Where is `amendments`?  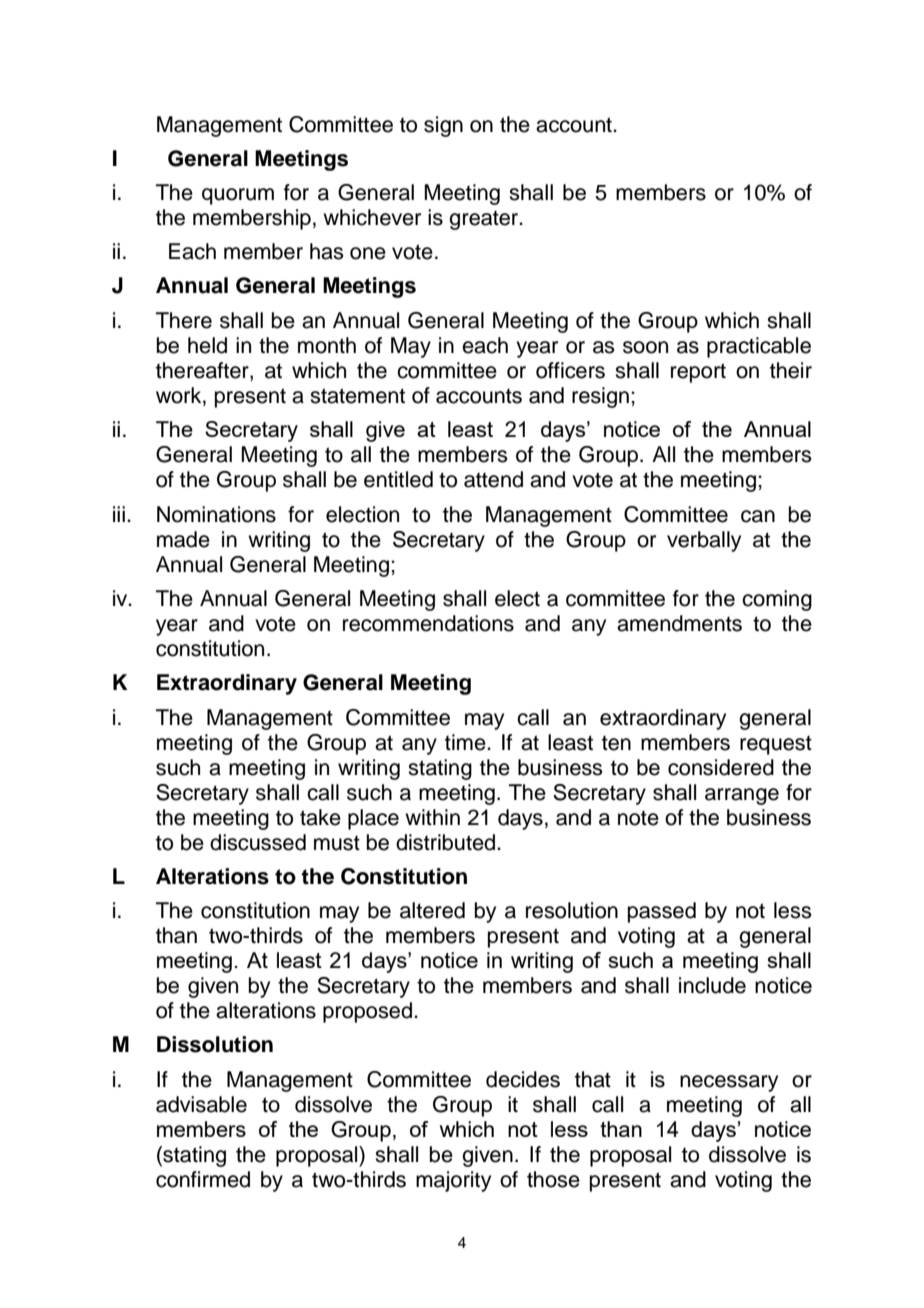
amendments is located at coordinates (679, 623).
